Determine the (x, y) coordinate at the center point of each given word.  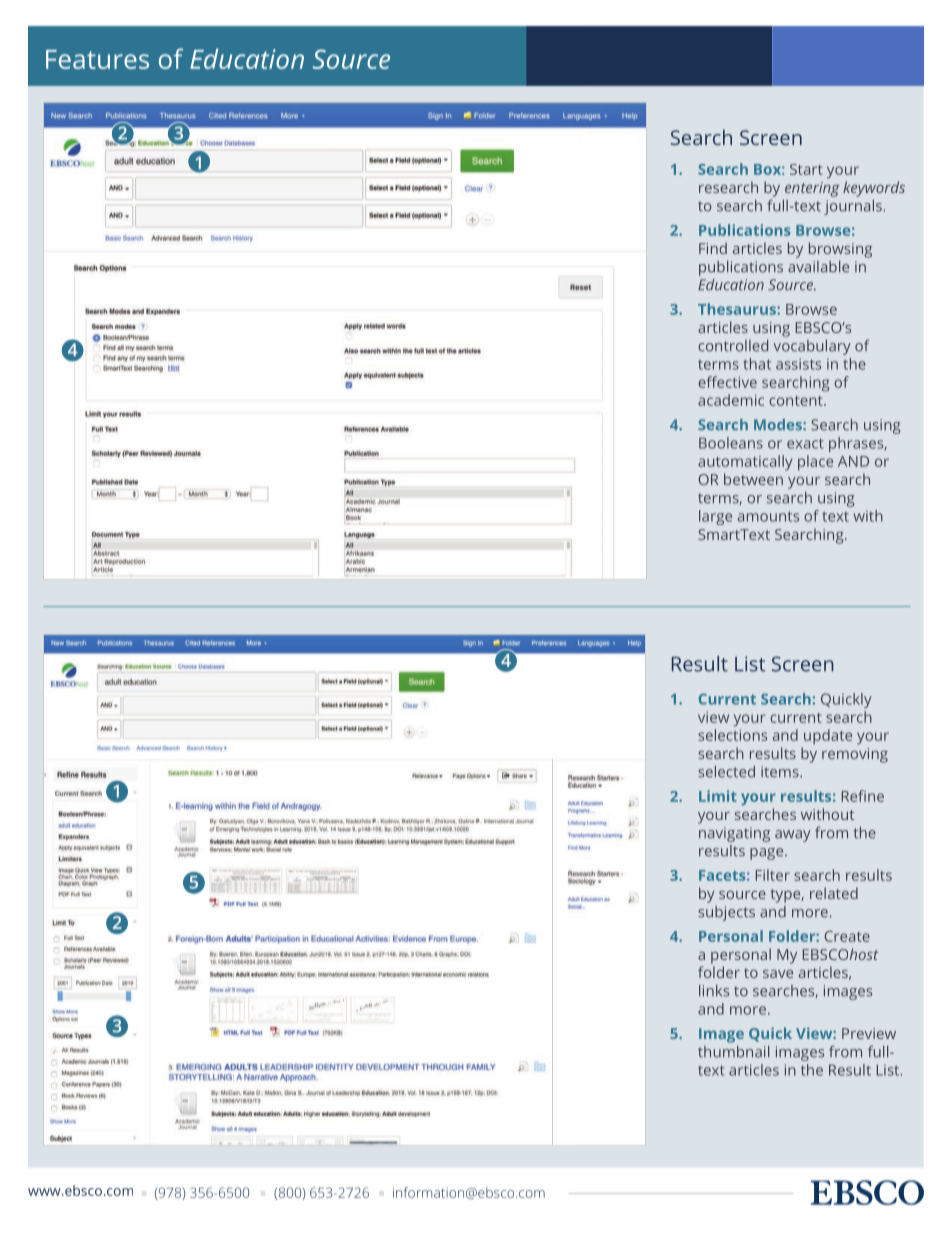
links (714, 991)
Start (806, 169)
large (715, 517)
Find (713, 248)
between (753, 479)
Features (97, 59)
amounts (768, 516)
